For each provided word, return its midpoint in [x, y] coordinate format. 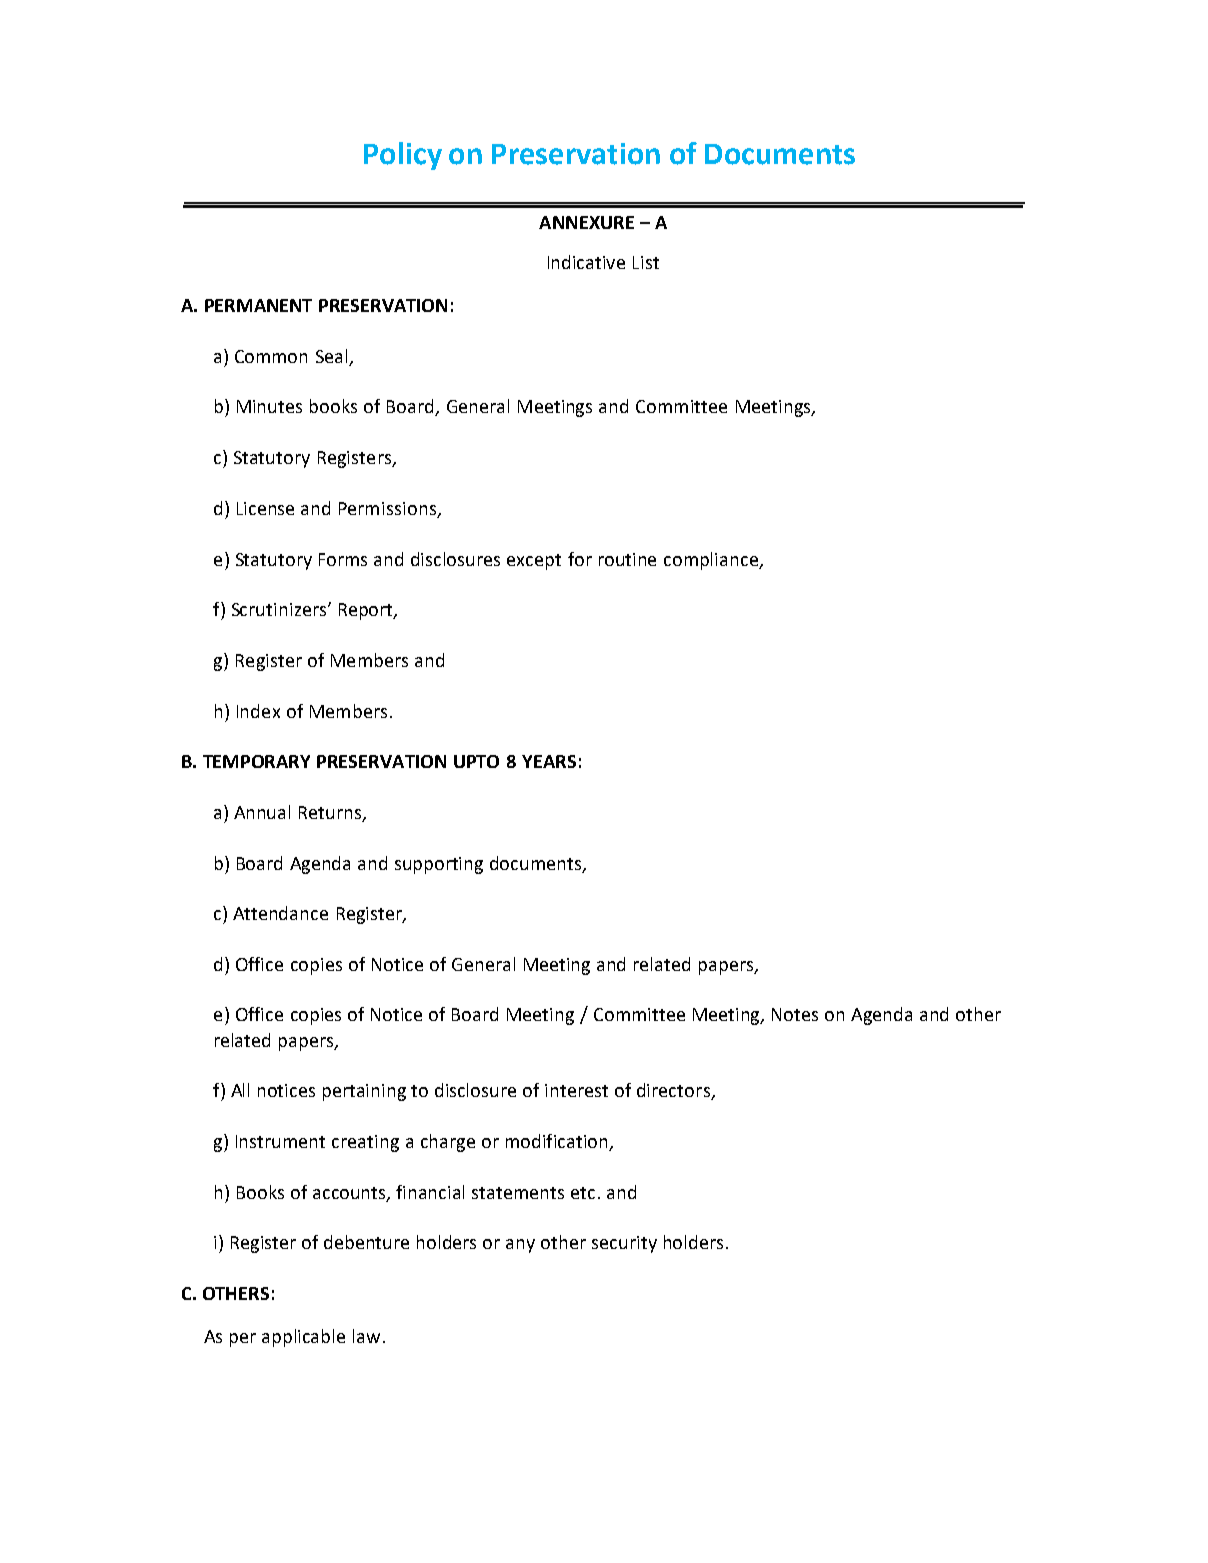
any [520, 1246]
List [646, 262]
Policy [403, 156]
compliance [712, 561]
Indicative [586, 262]
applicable [303, 1338]
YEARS [549, 761]
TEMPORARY [256, 761]
